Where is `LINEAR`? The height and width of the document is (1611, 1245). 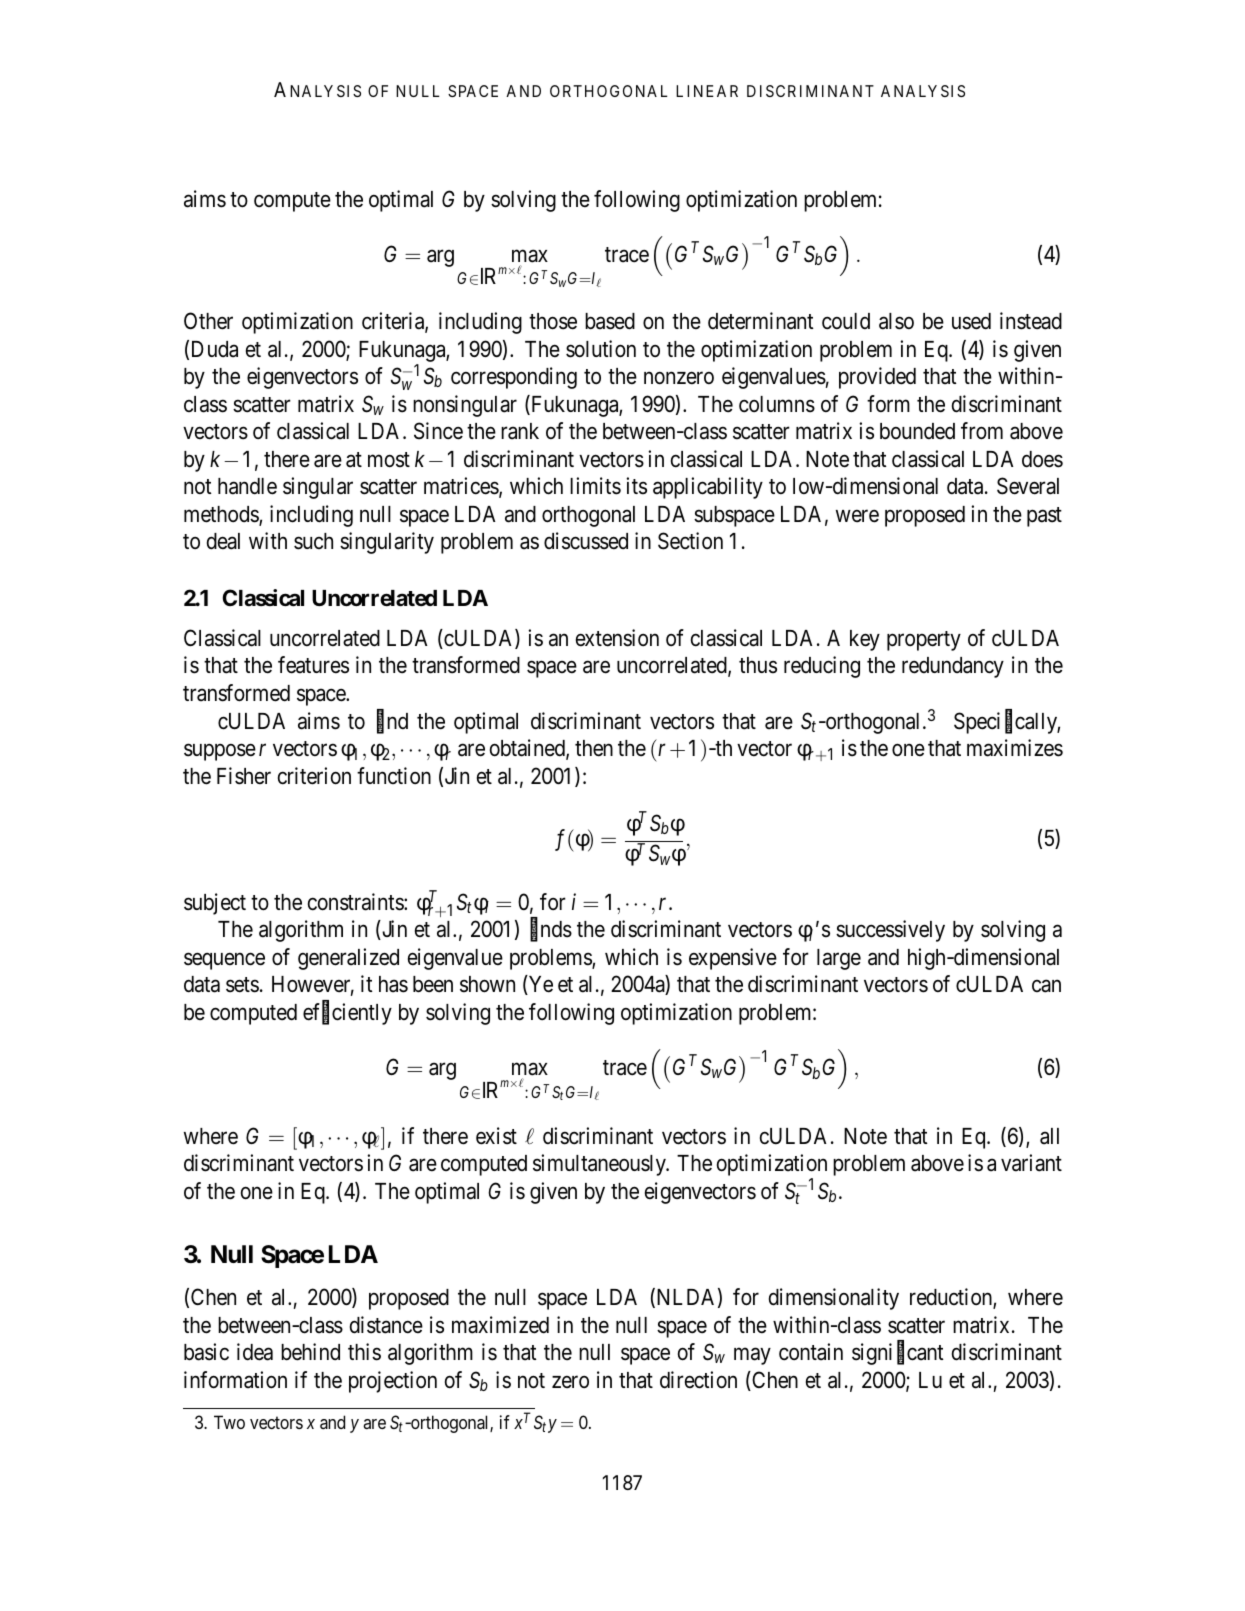
LINEAR is located at coordinates (707, 91).
